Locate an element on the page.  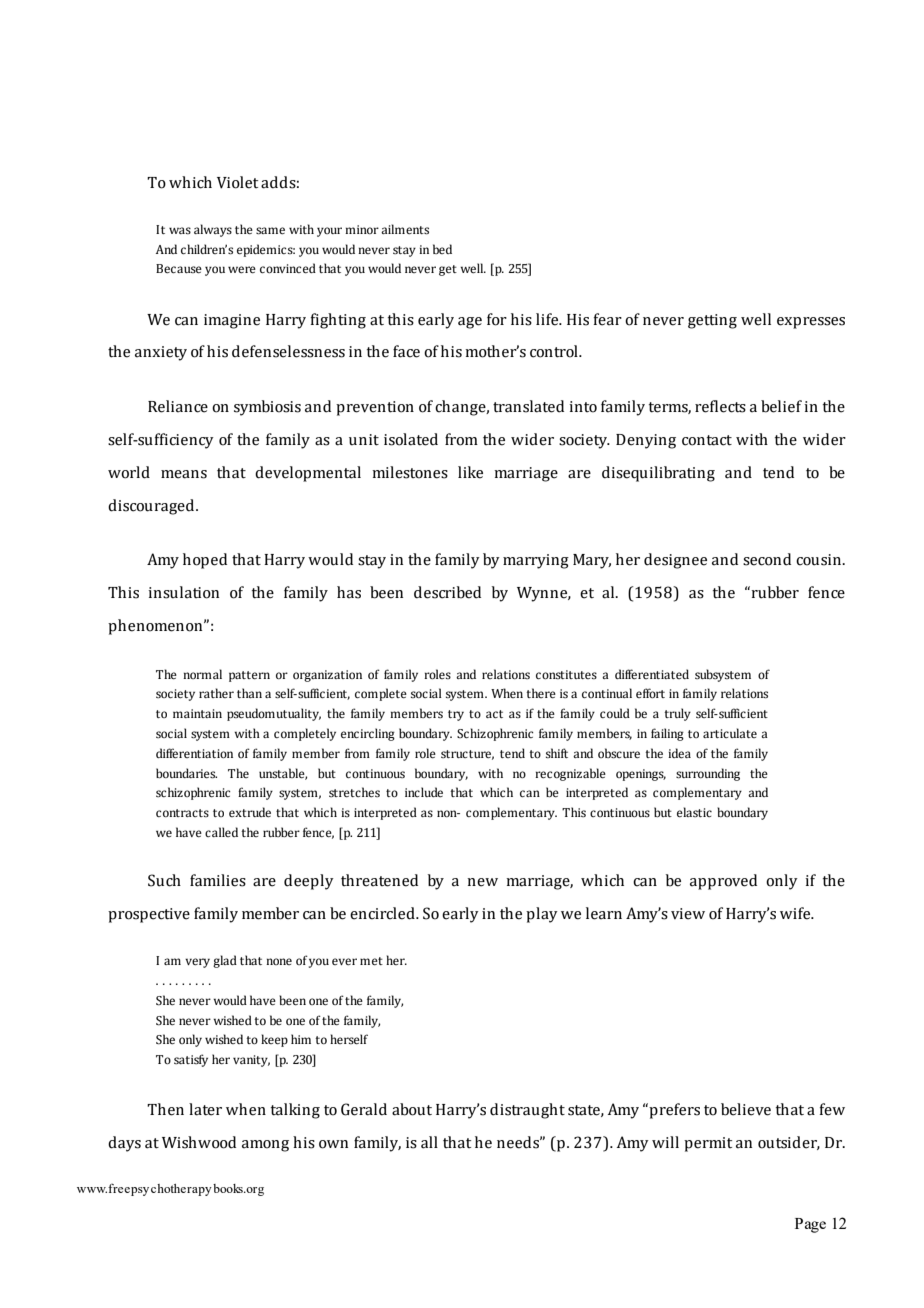
getting is located at coordinates (712, 321).
